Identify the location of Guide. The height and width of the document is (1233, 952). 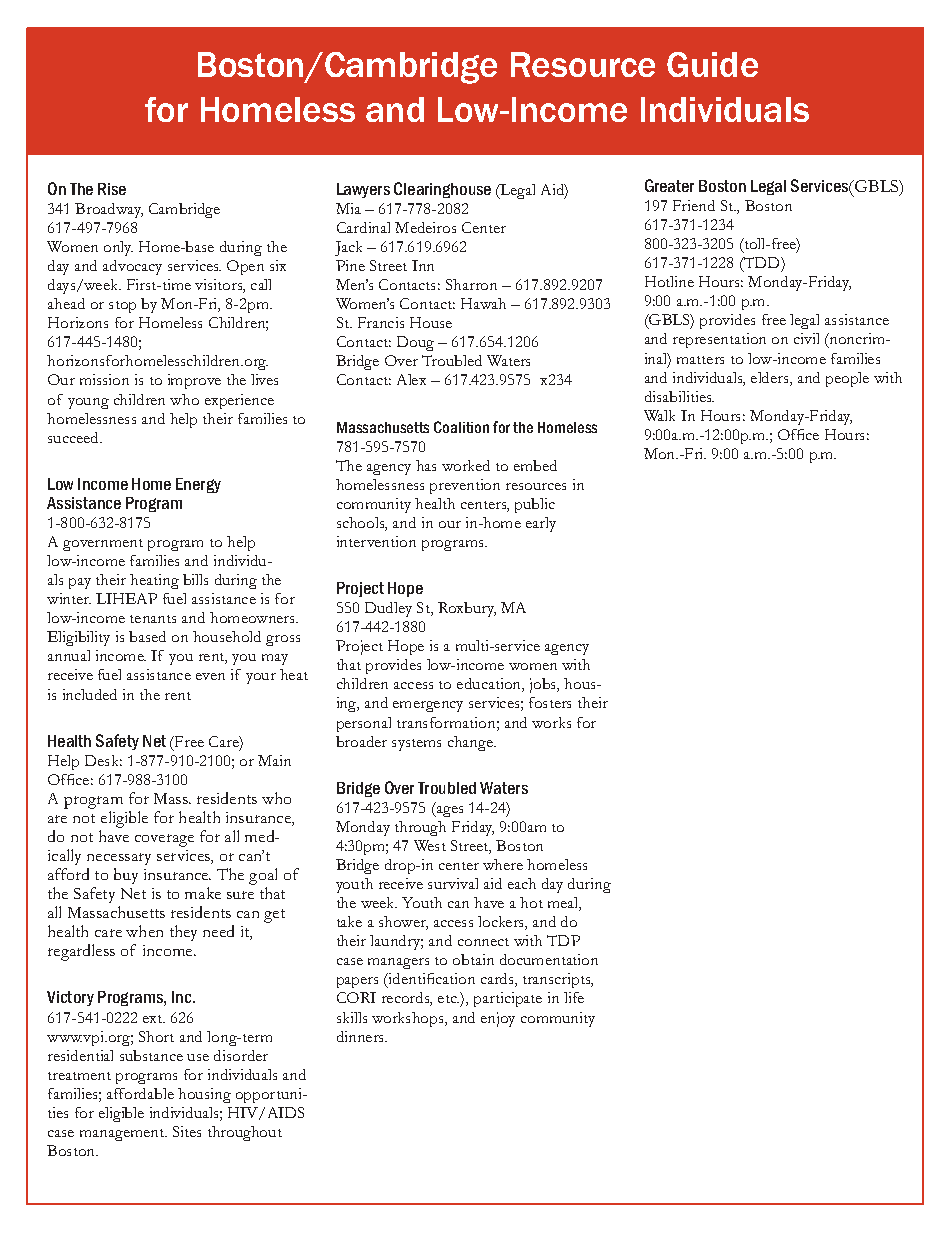
(712, 64).
